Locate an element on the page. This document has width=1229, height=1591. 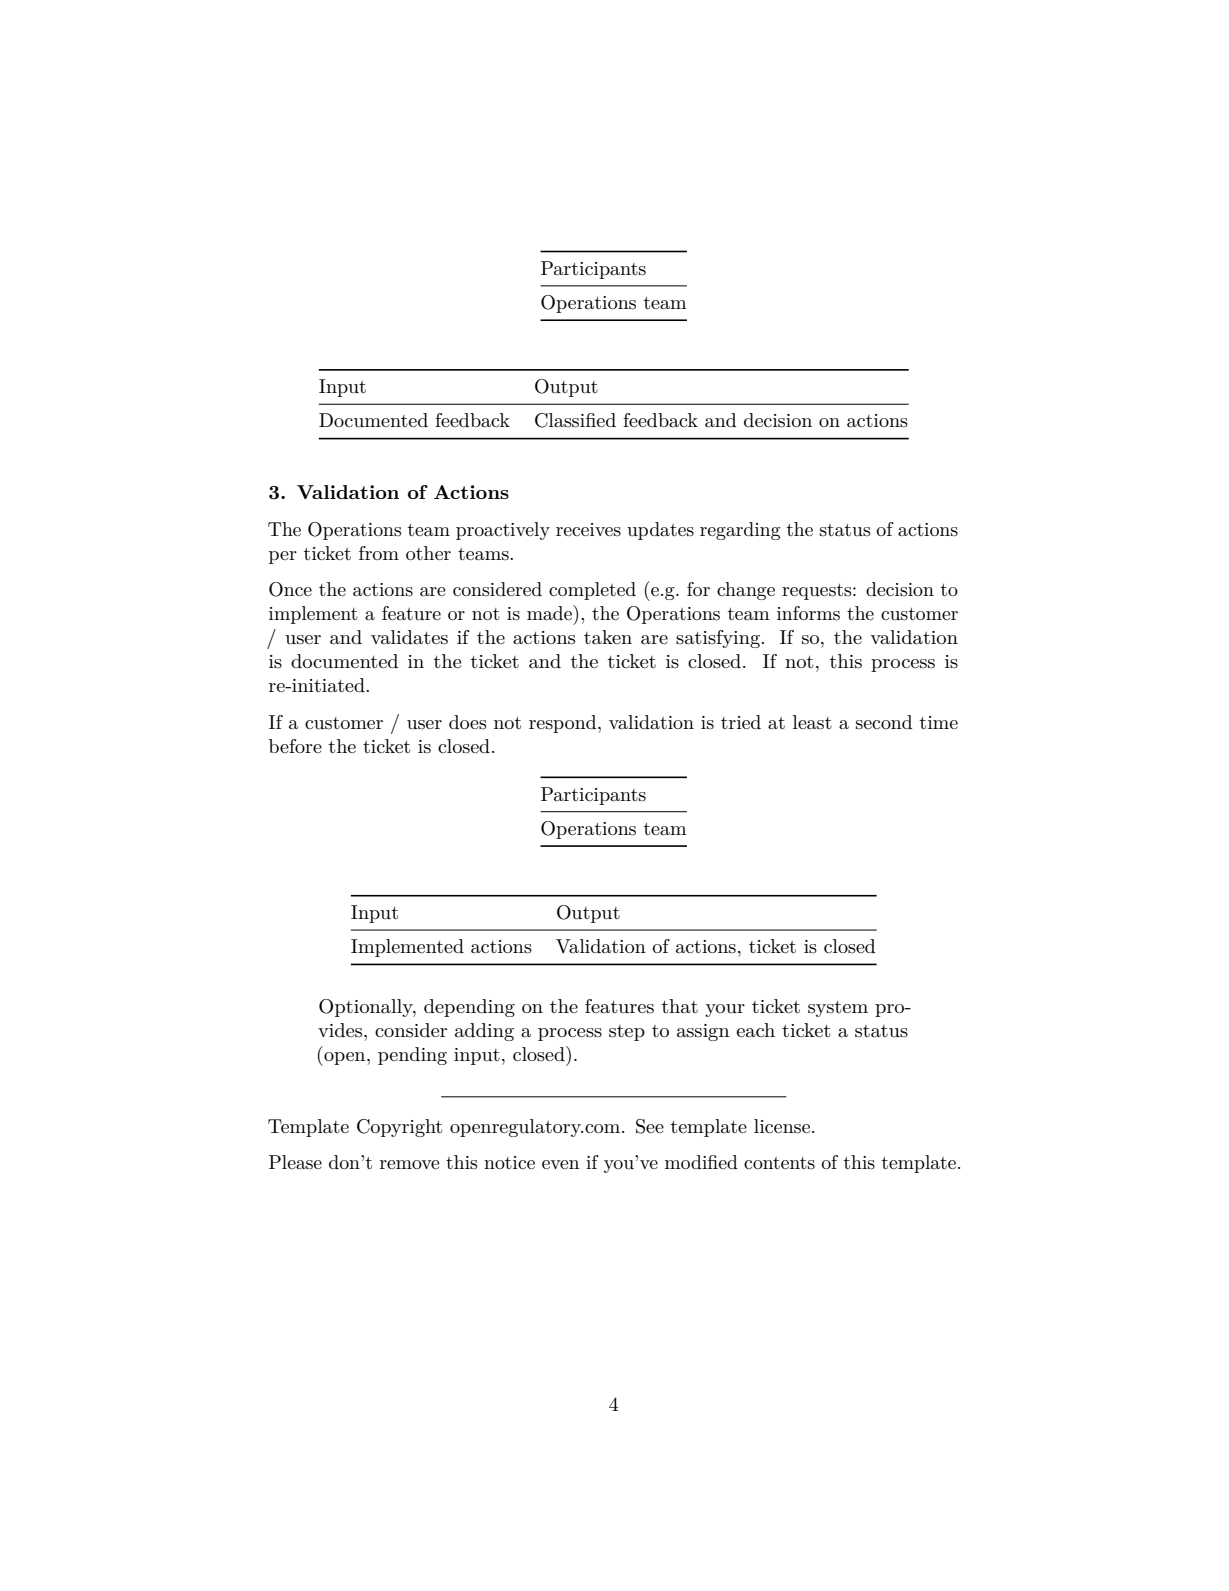
Copyright is located at coordinates (399, 1128).
